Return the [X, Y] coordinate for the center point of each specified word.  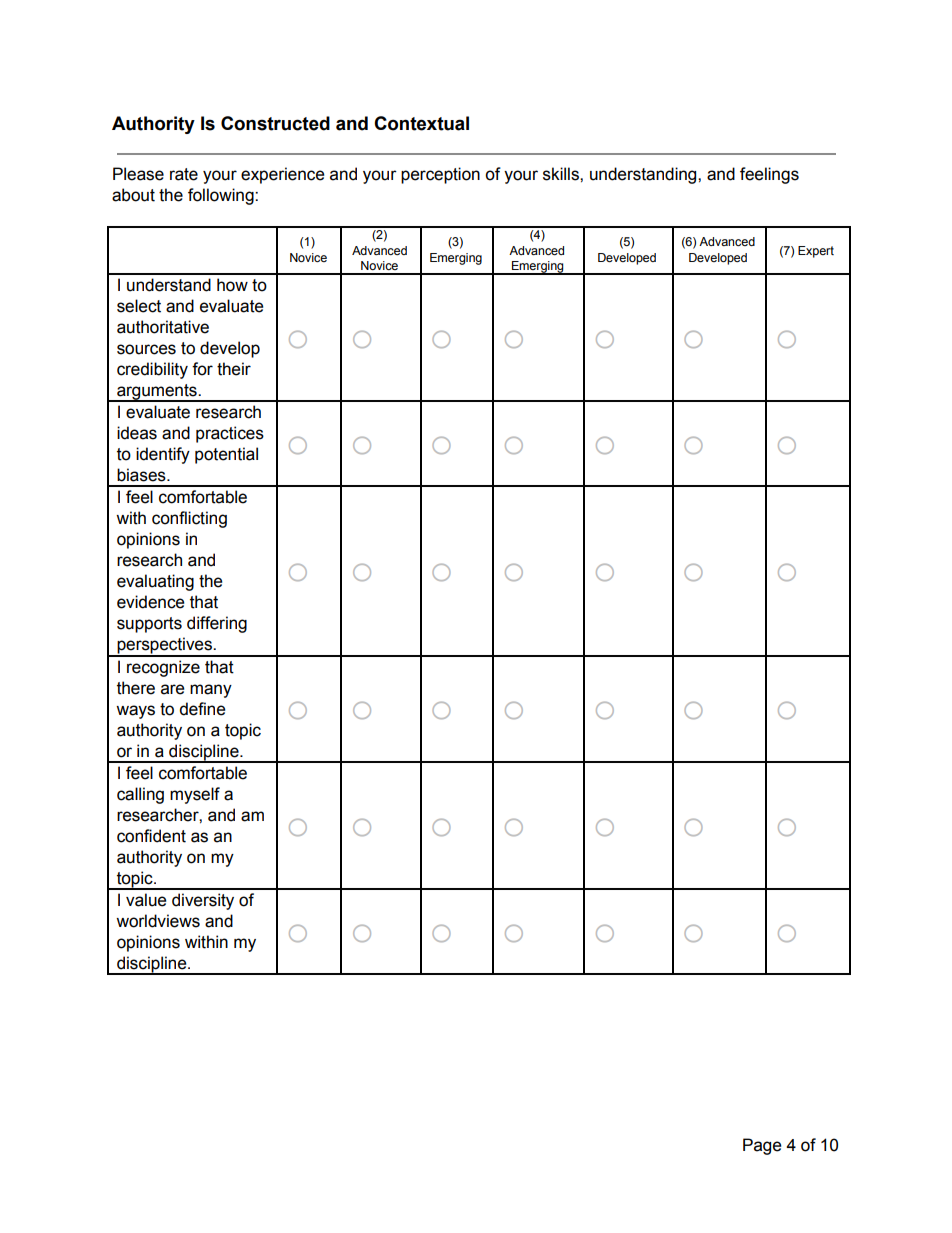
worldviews [158, 921]
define [202, 709]
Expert [816, 252]
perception [440, 175]
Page [762, 1146]
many [211, 691]
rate [184, 174]
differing [217, 624]
